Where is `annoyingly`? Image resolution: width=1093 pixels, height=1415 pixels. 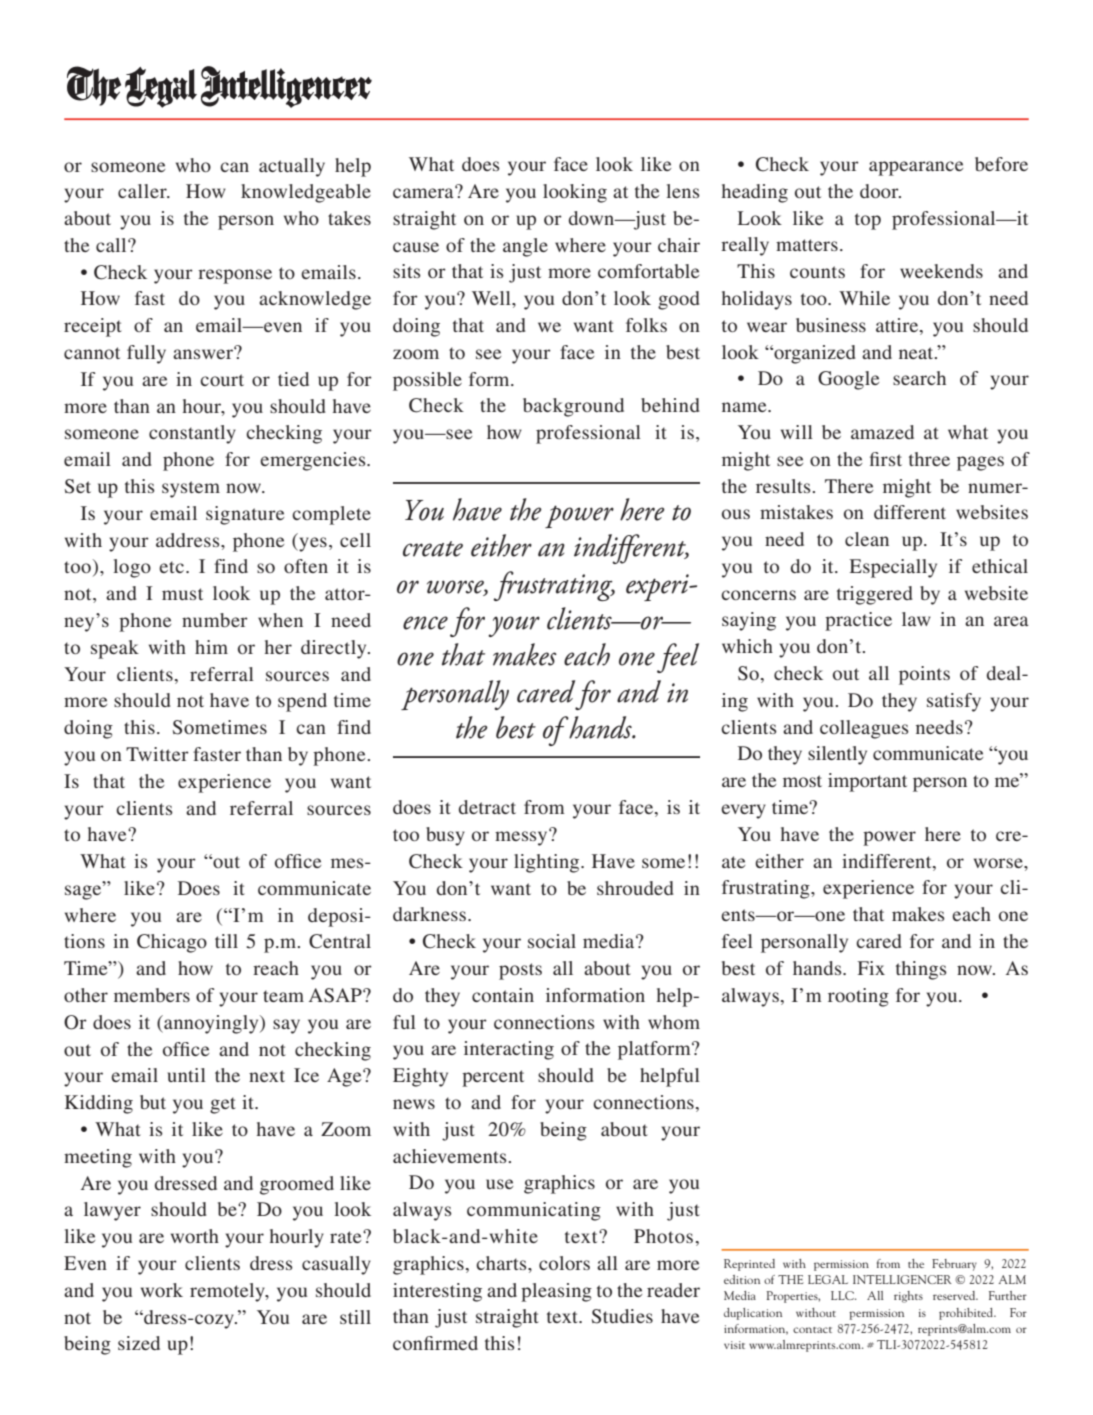 annoyingly is located at coordinates (211, 1024).
